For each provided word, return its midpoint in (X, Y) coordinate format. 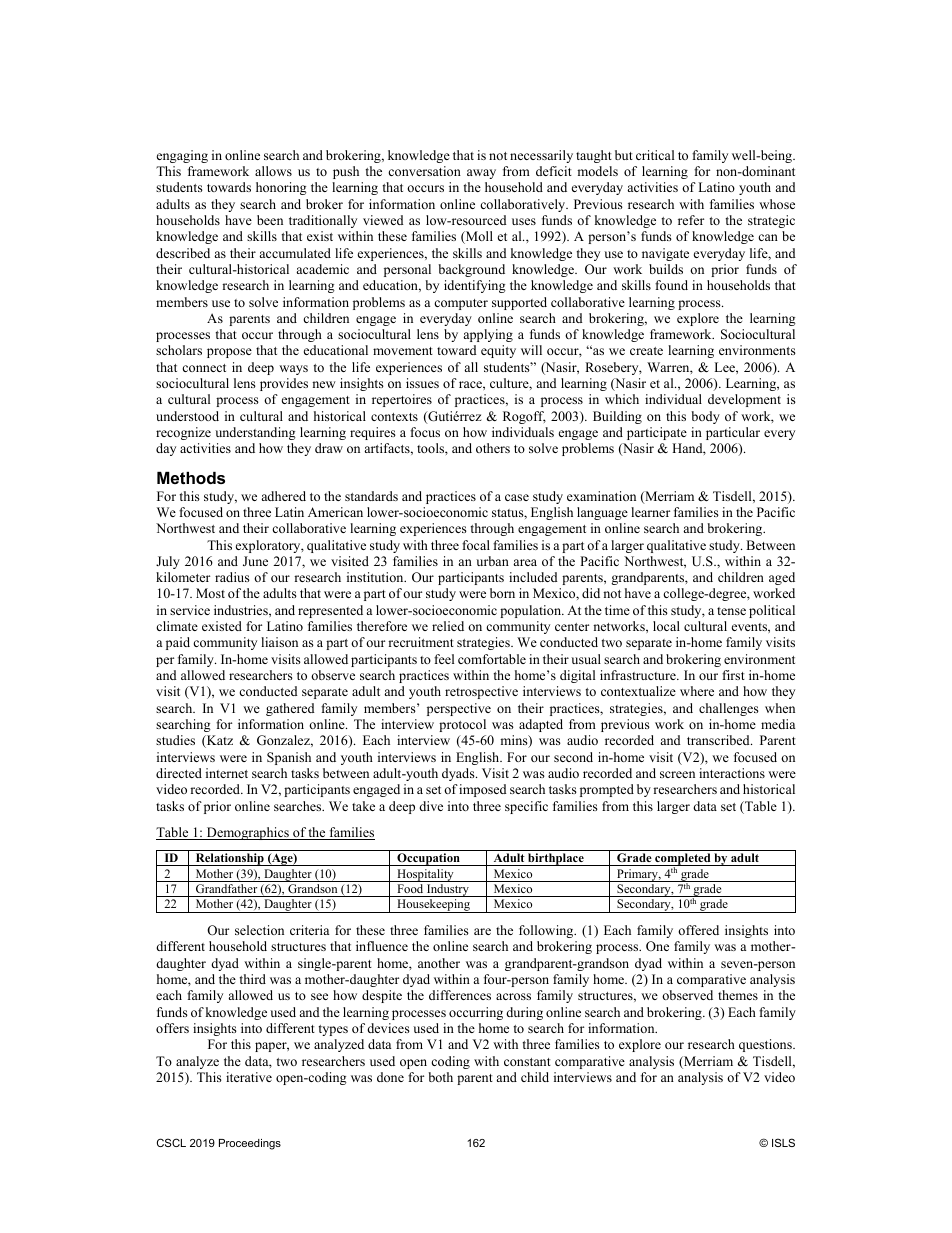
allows (273, 171)
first (733, 675)
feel (444, 659)
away (481, 174)
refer (691, 220)
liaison (279, 642)
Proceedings (250, 1144)
